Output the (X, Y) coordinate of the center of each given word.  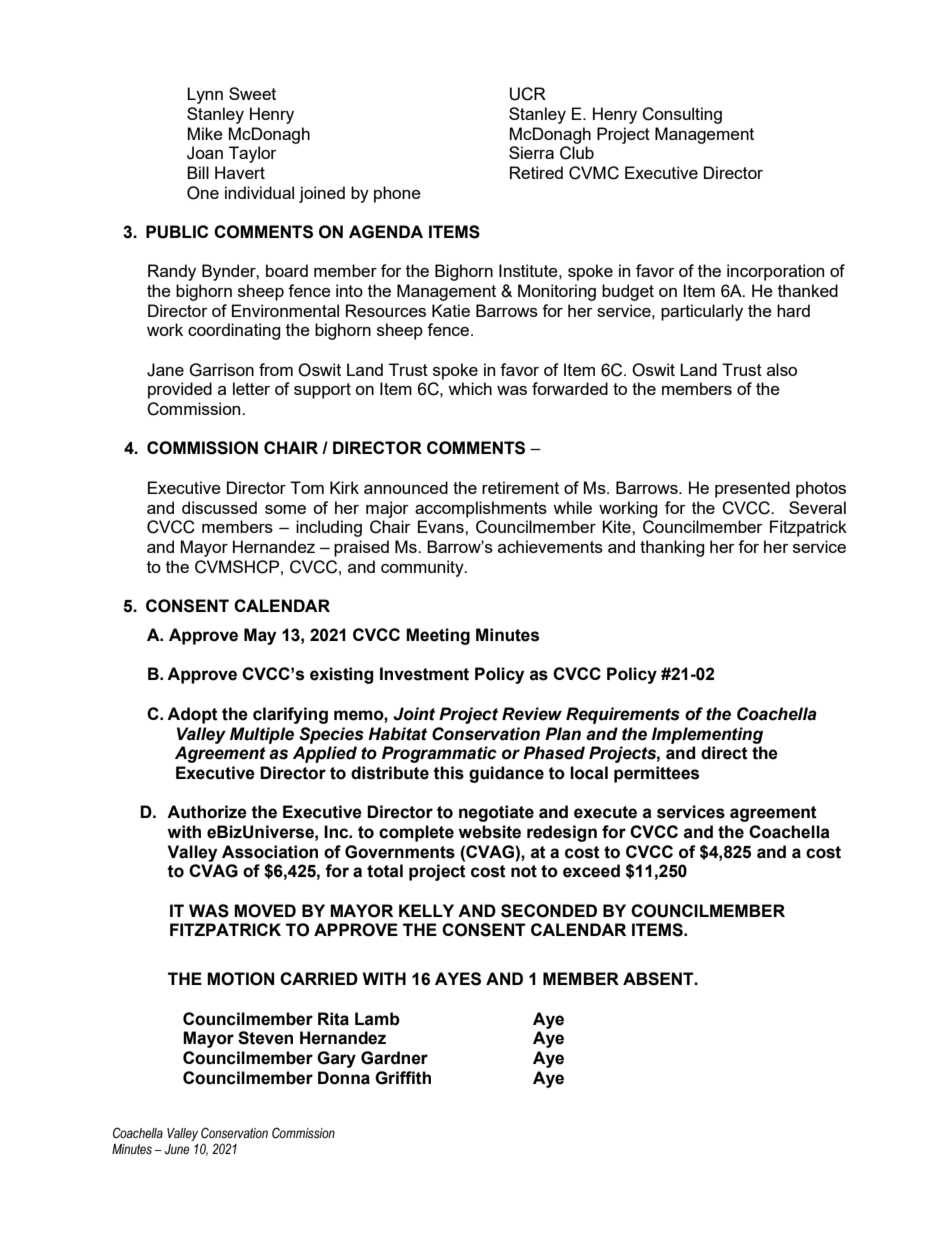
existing (341, 675)
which (470, 388)
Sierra (531, 152)
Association (270, 852)
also (782, 369)
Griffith (403, 1078)
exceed (591, 871)
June (177, 1149)
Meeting (438, 636)
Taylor (253, 154)
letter (251, 388)
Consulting (682, 115)
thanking (672, 548)
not (524, 871)
